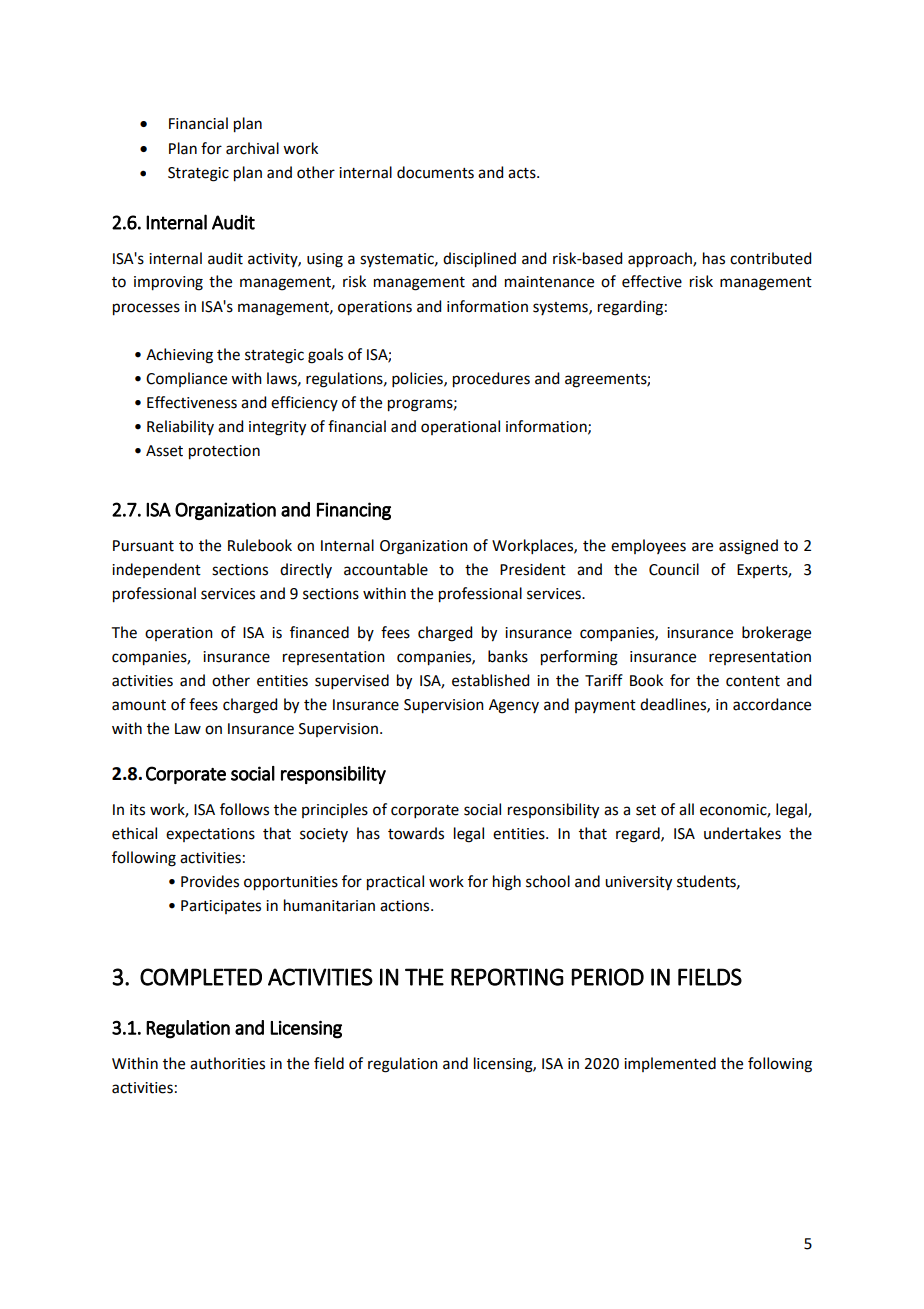 The image size is (924, 1309). I want to click on protection, so click(224, 452).
